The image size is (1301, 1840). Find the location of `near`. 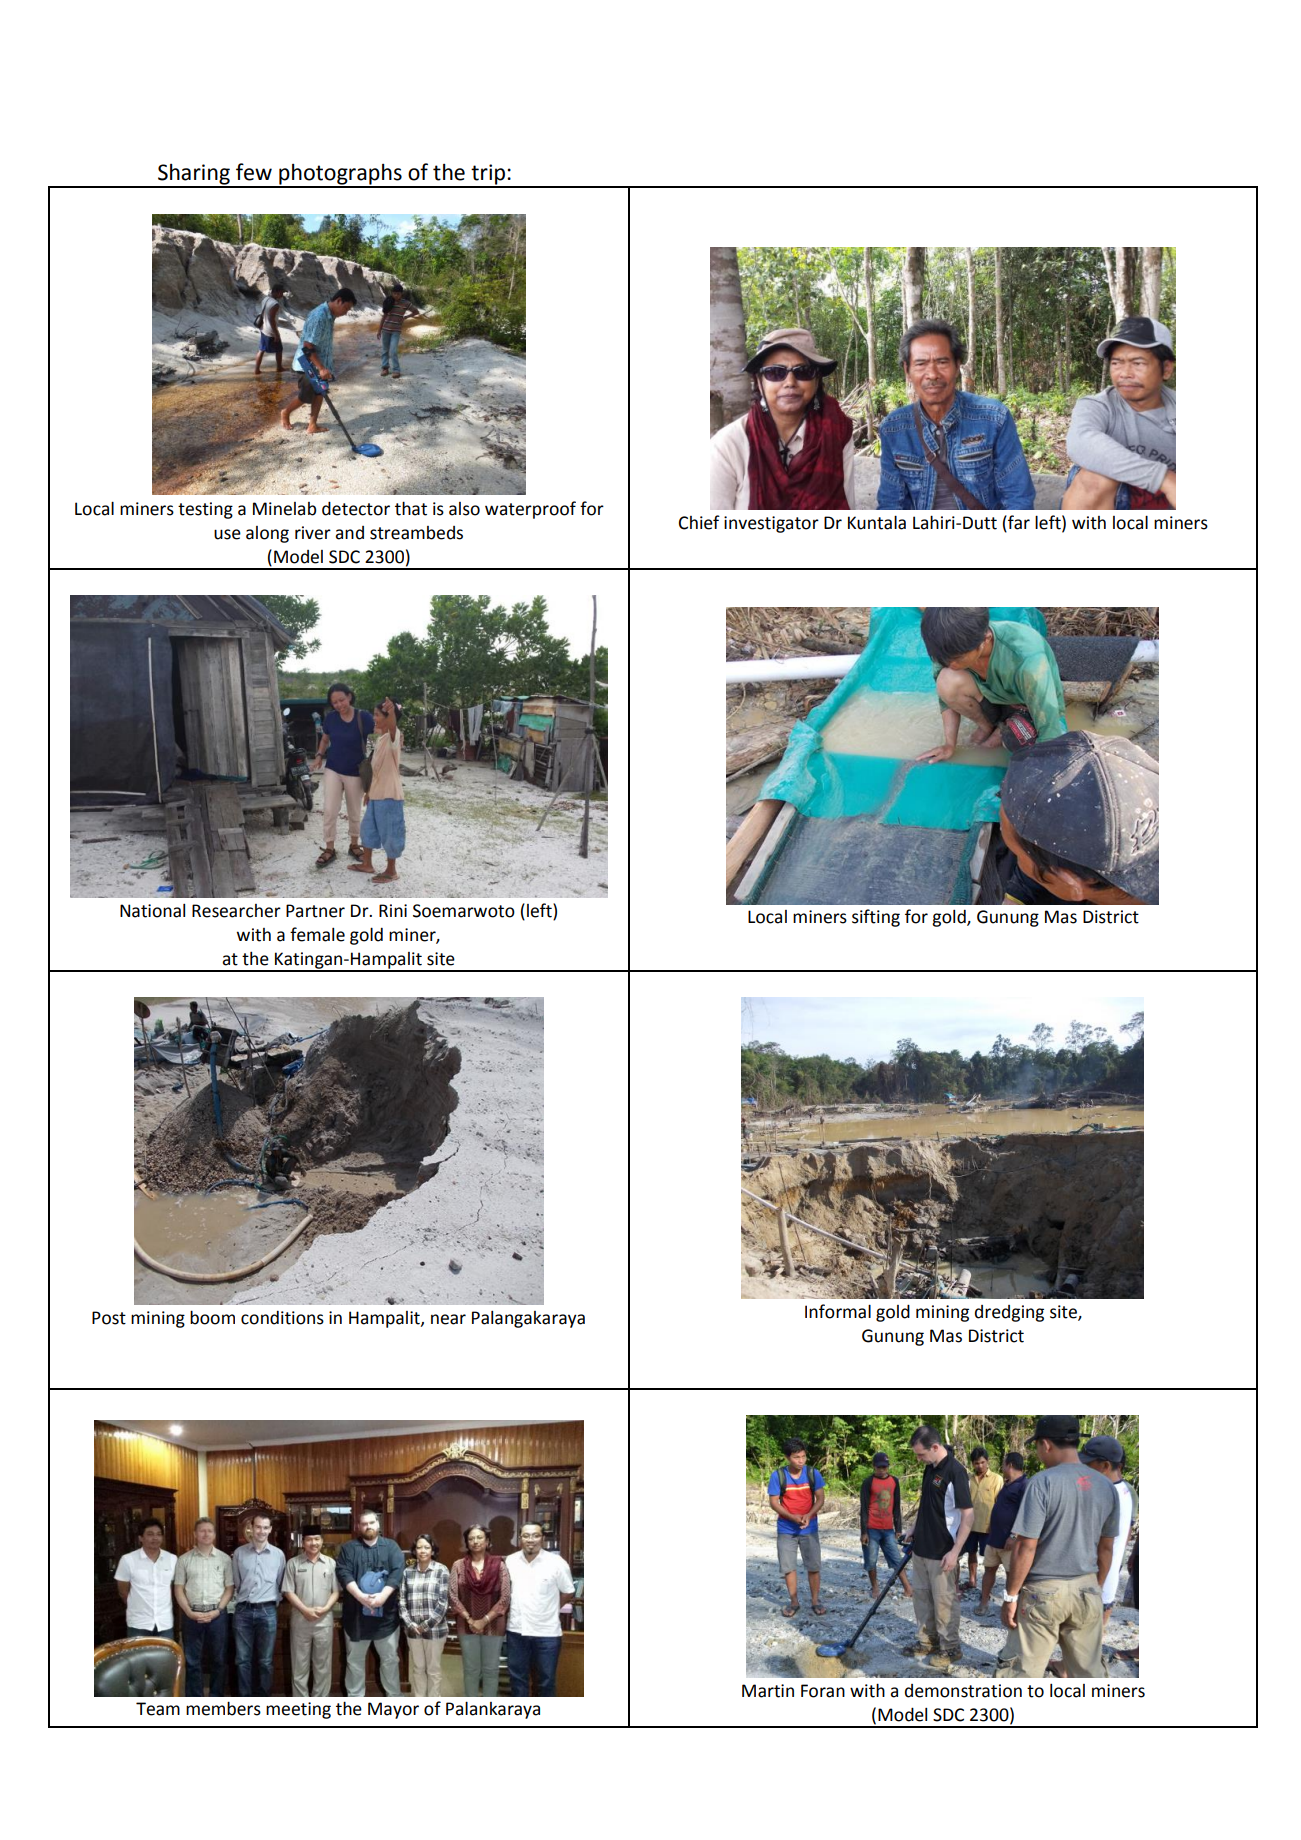

near is located at coordinates (448, 1319).
